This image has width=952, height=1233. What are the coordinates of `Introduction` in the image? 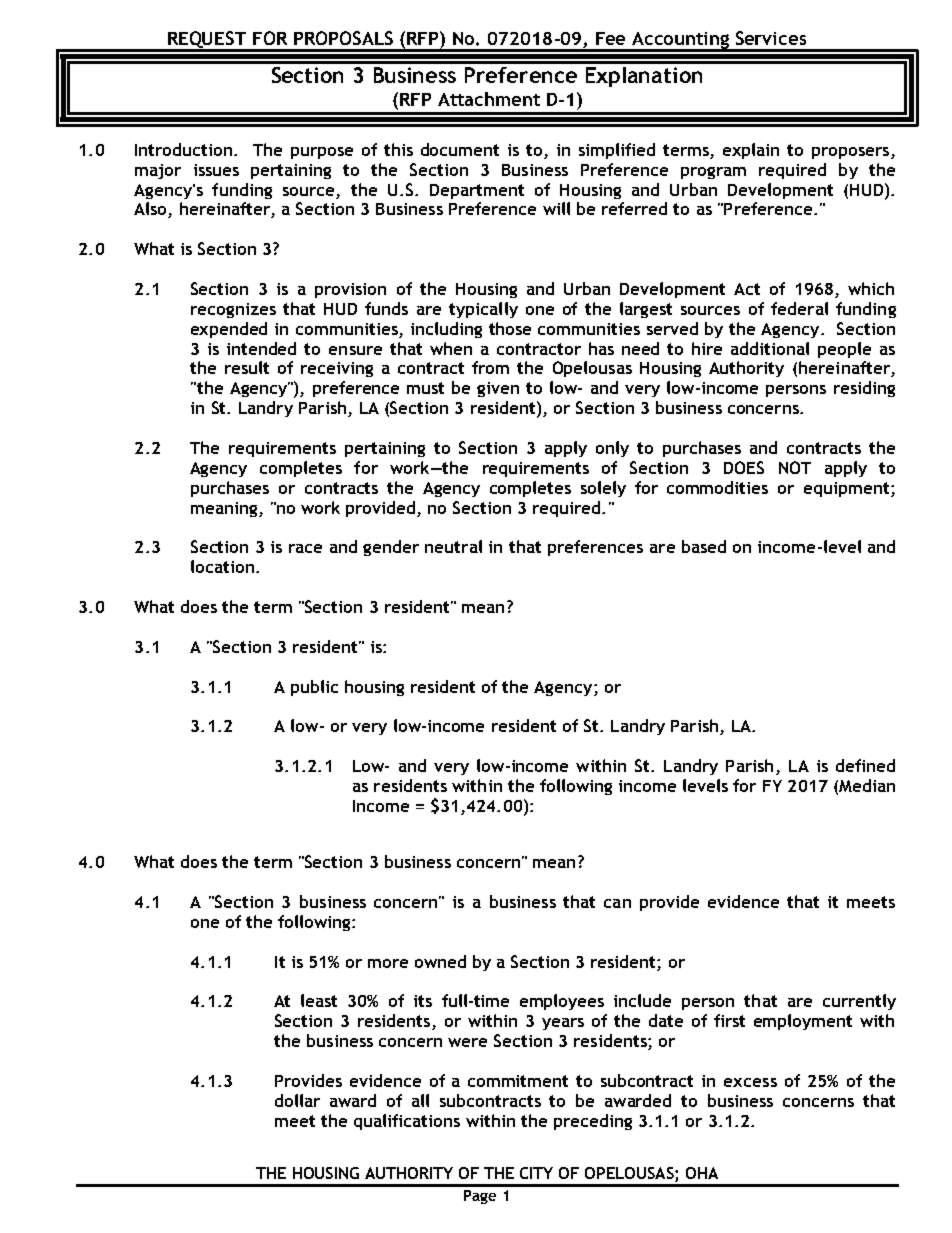 It's located at (185, 149).
